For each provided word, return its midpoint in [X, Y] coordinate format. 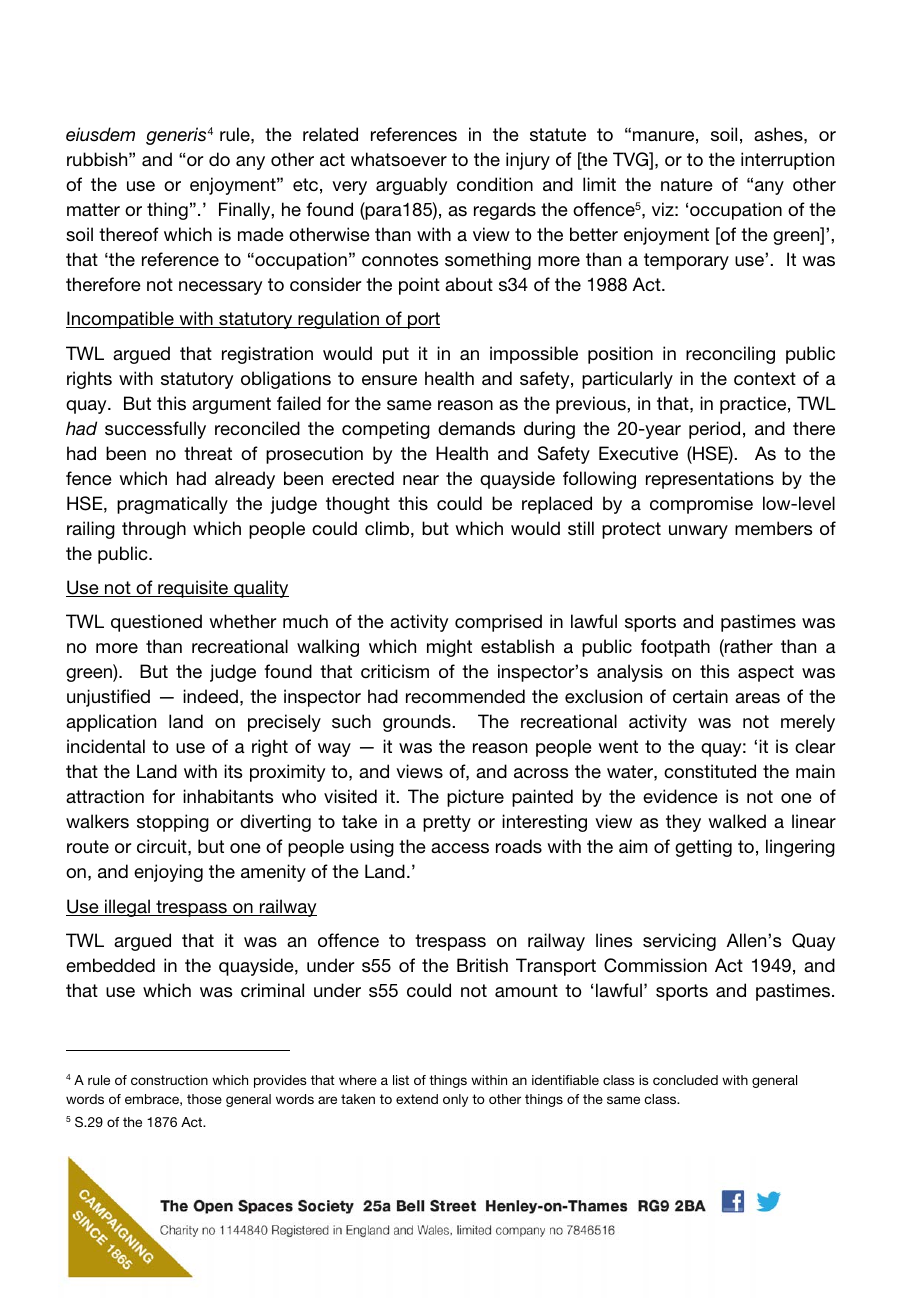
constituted [710, 771]
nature [687, 184]
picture [475, 798]
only [455, 1100]
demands [476, 428]
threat [208, 453]
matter [93, 210]
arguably [411, 186]
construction [169, 1080]
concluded [685, 1080]
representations [710, 480]
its [233, 771]
